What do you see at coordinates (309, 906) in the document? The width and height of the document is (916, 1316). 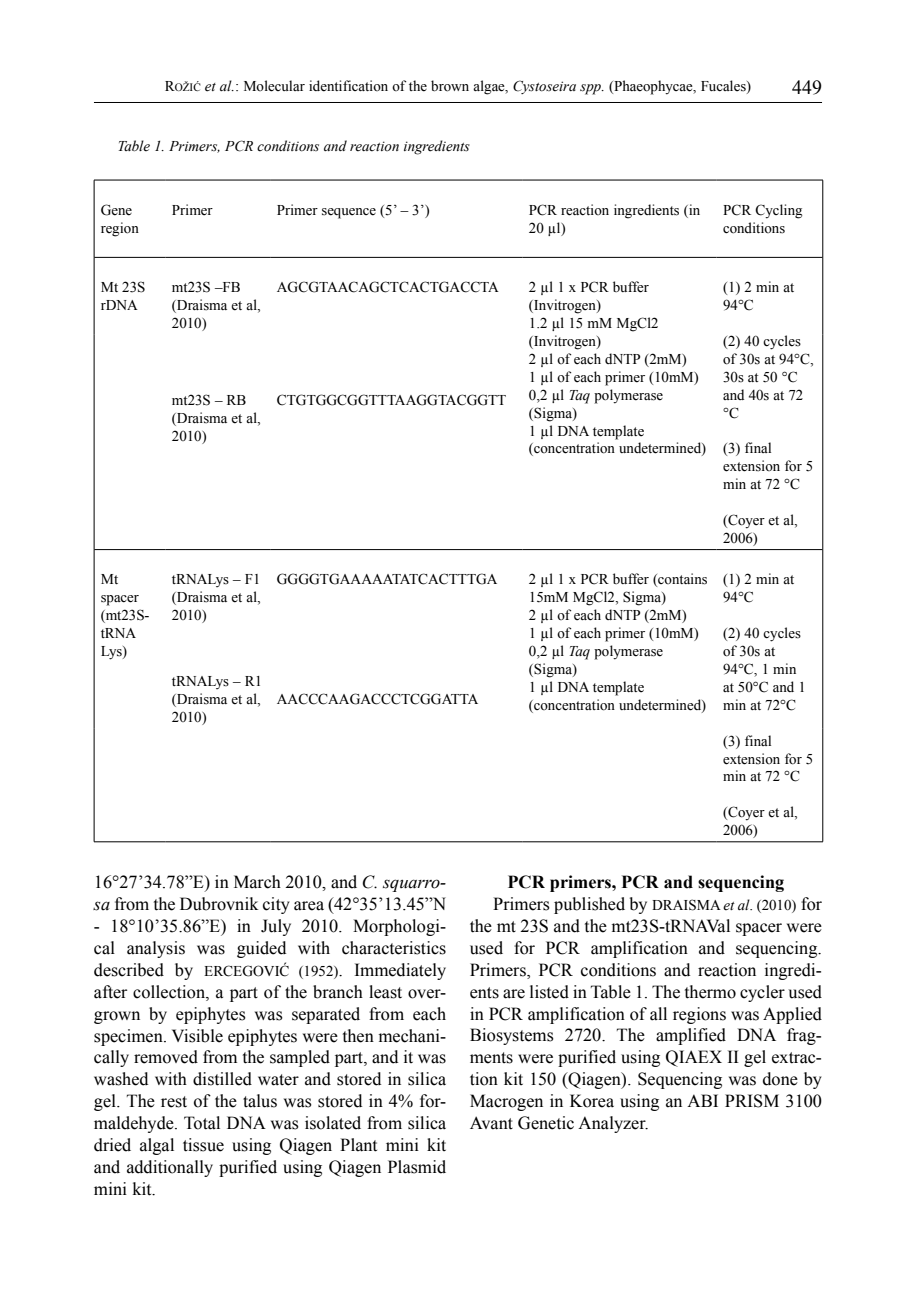 I see `area` at bounding box center [309, 906].
